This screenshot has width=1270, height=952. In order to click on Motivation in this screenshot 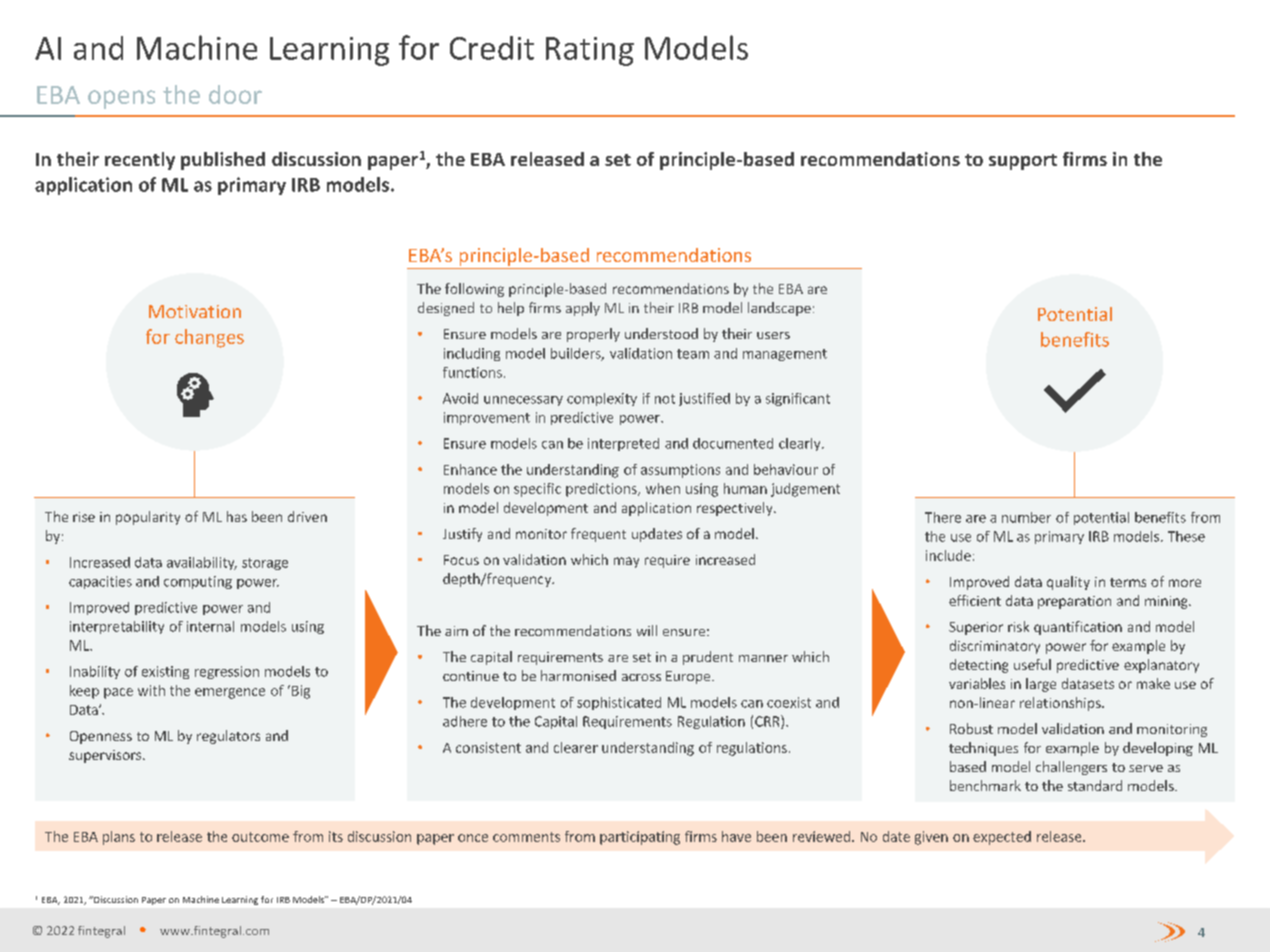, I will do `click(195, 311)`.
